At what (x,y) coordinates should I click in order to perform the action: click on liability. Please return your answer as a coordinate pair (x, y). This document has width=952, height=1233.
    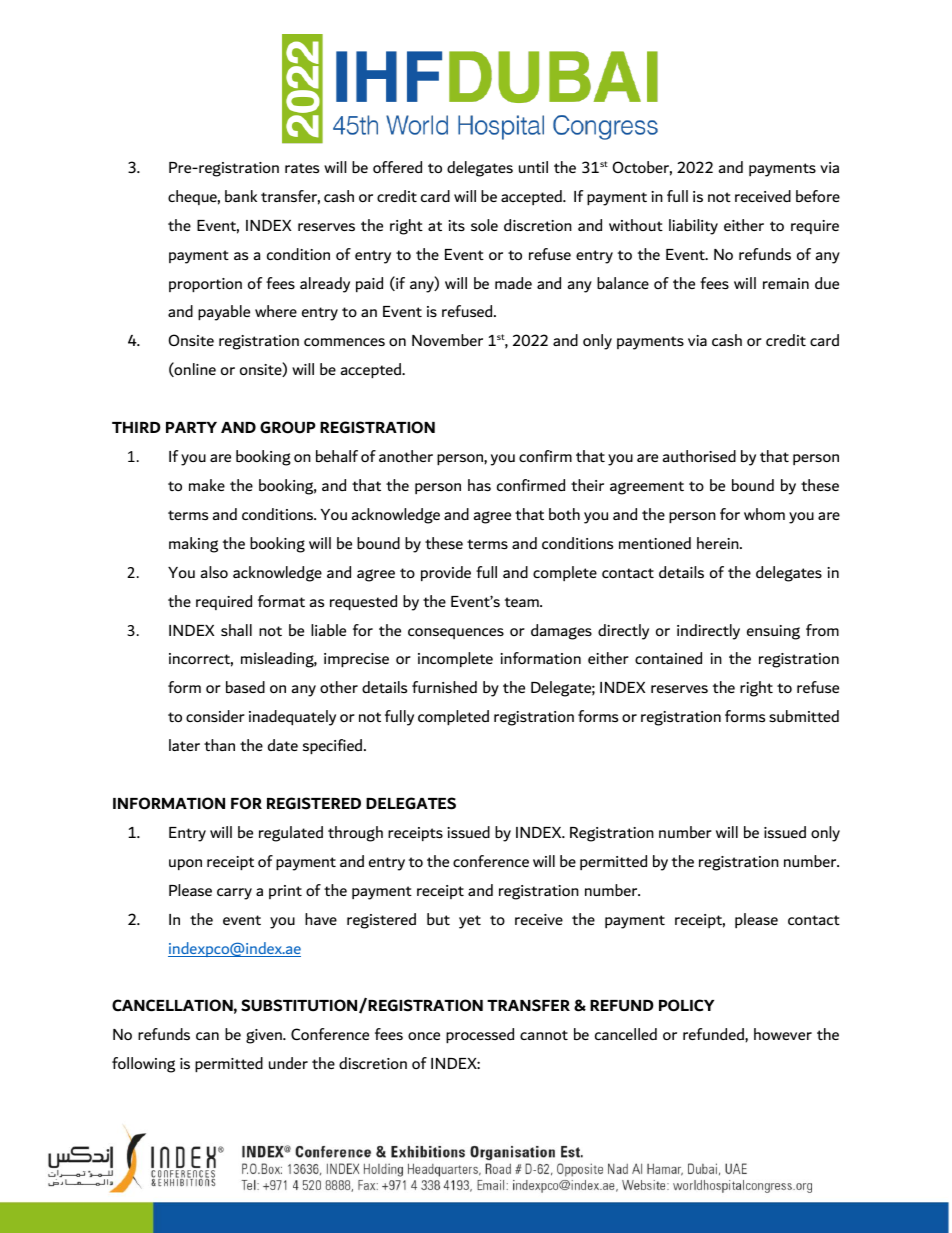
    Looking at the image, I should click on (693, 227).
